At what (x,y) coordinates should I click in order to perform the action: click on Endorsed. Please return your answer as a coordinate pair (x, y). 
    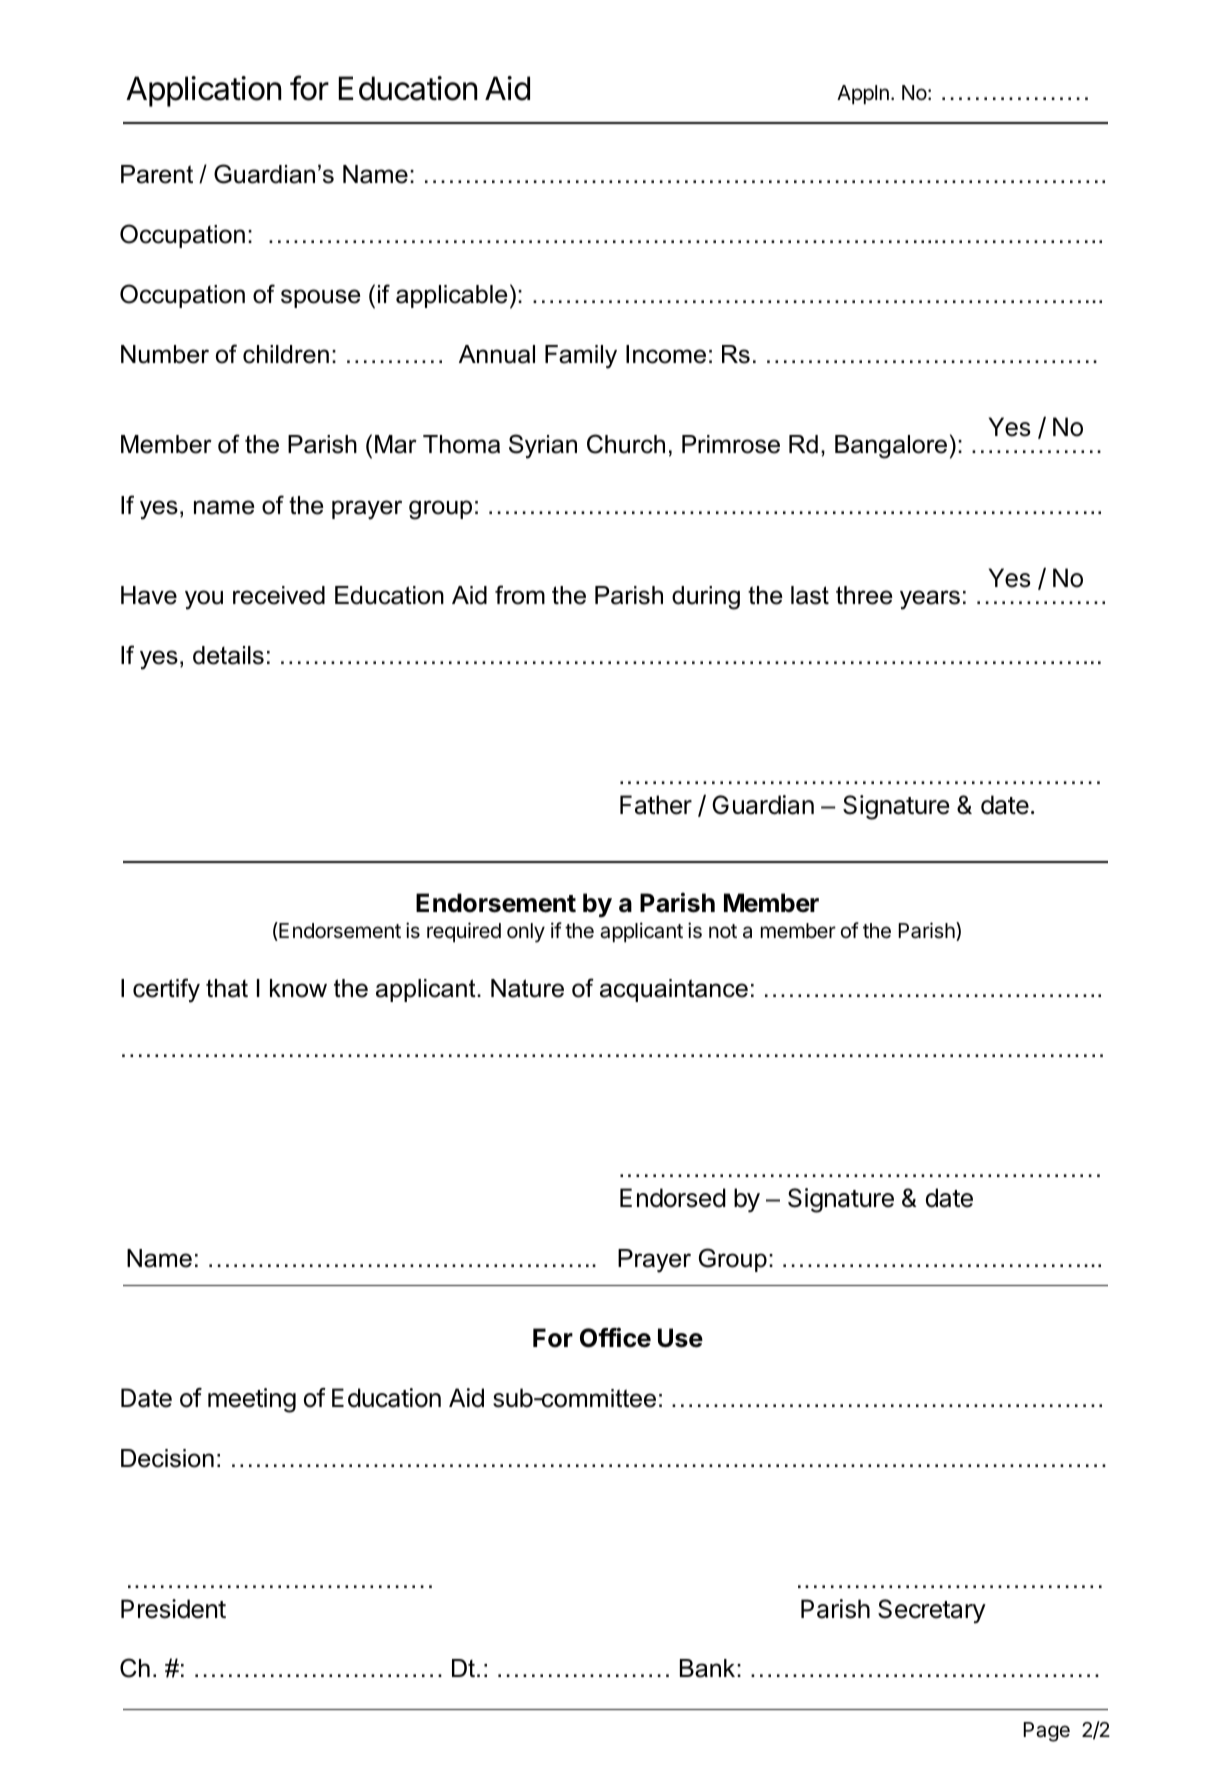
    Looking at the image, I should click on (673, 1198).
